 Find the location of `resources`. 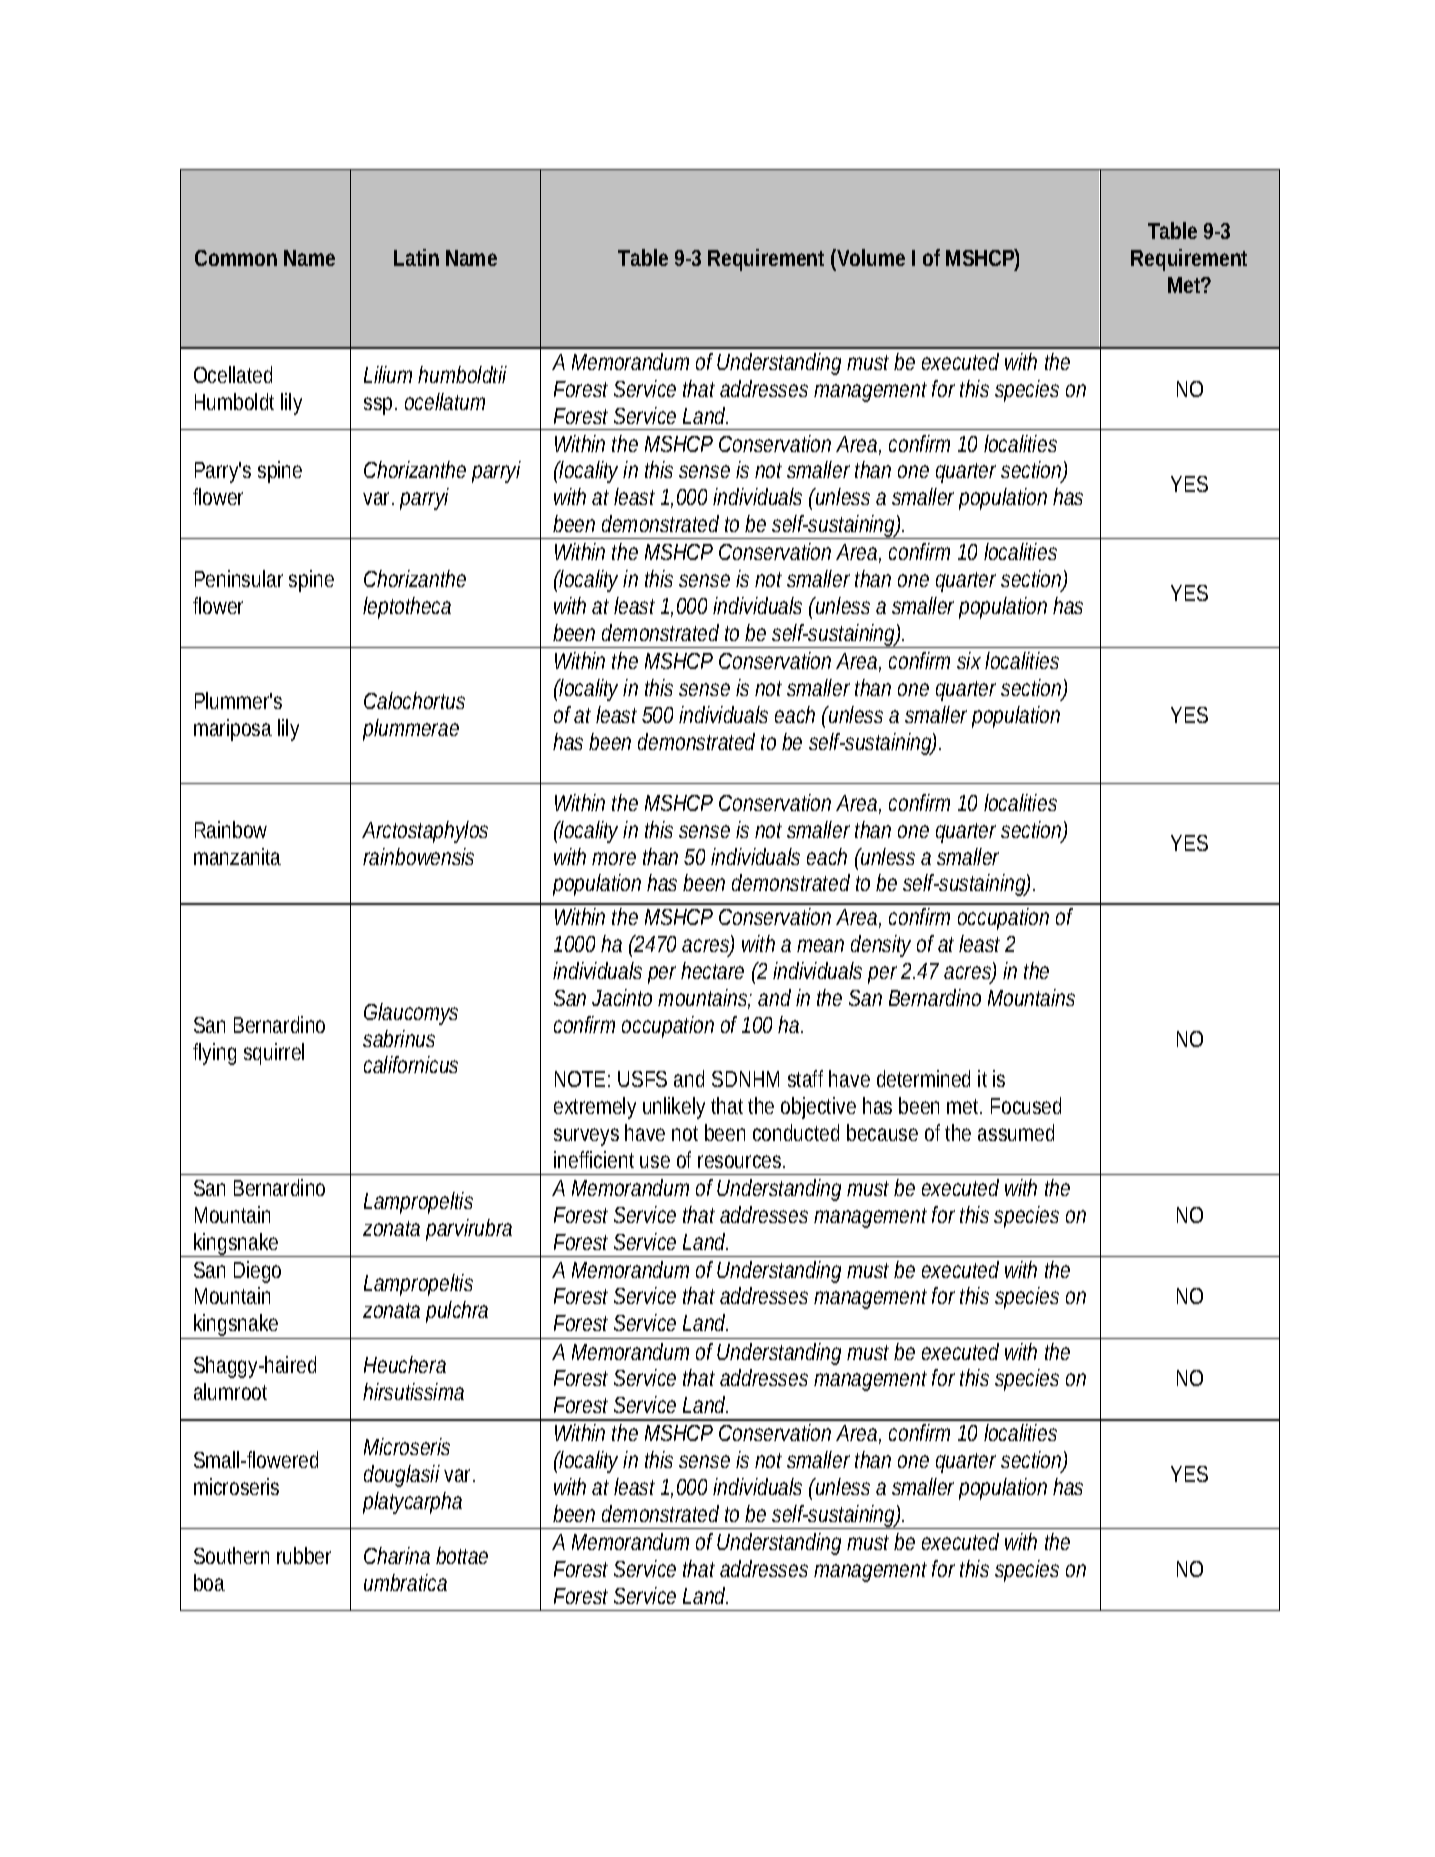

resources is located at coordinates (741, 1161).
